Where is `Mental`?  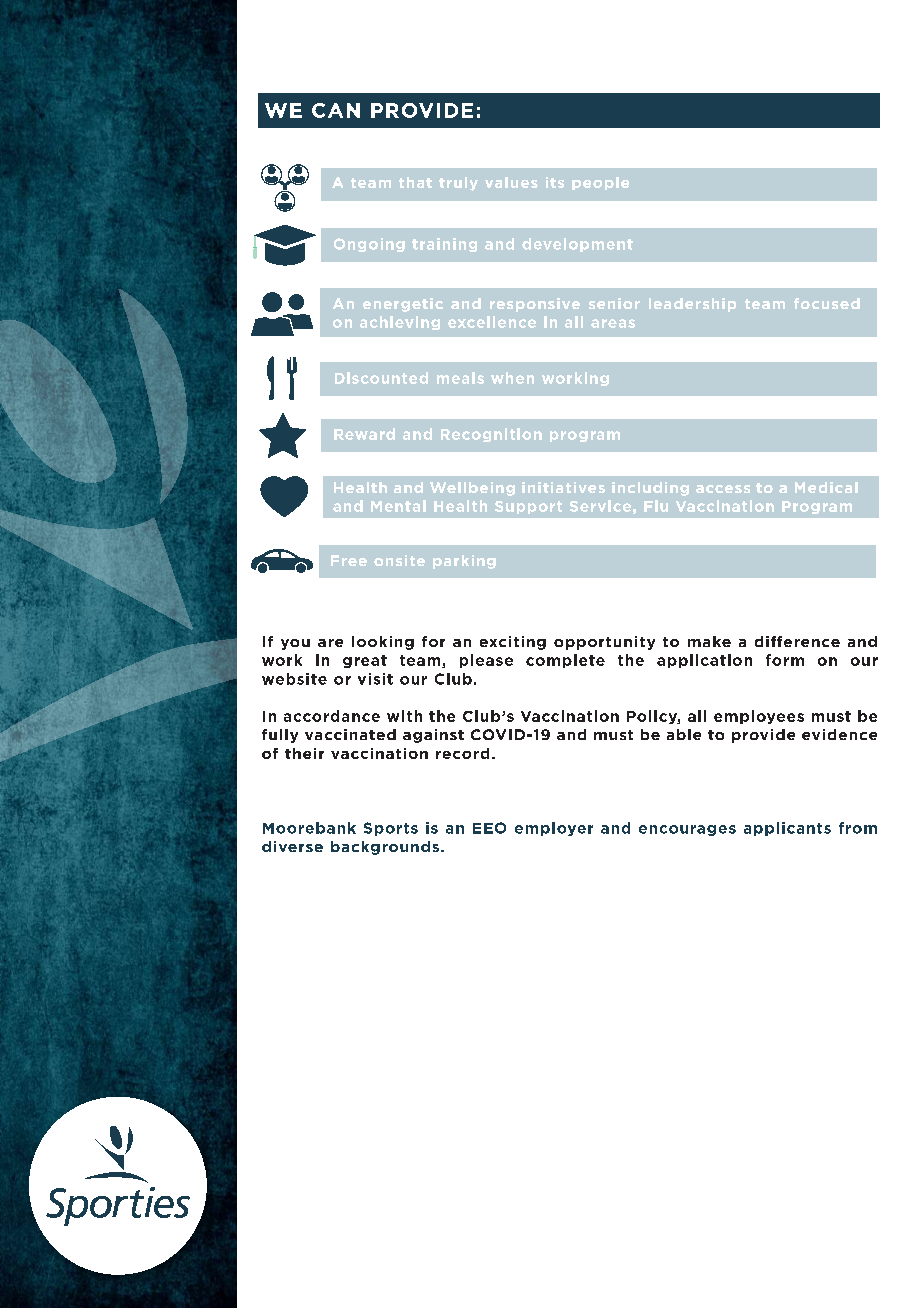
Mental is located at coordinates (398, 506).
